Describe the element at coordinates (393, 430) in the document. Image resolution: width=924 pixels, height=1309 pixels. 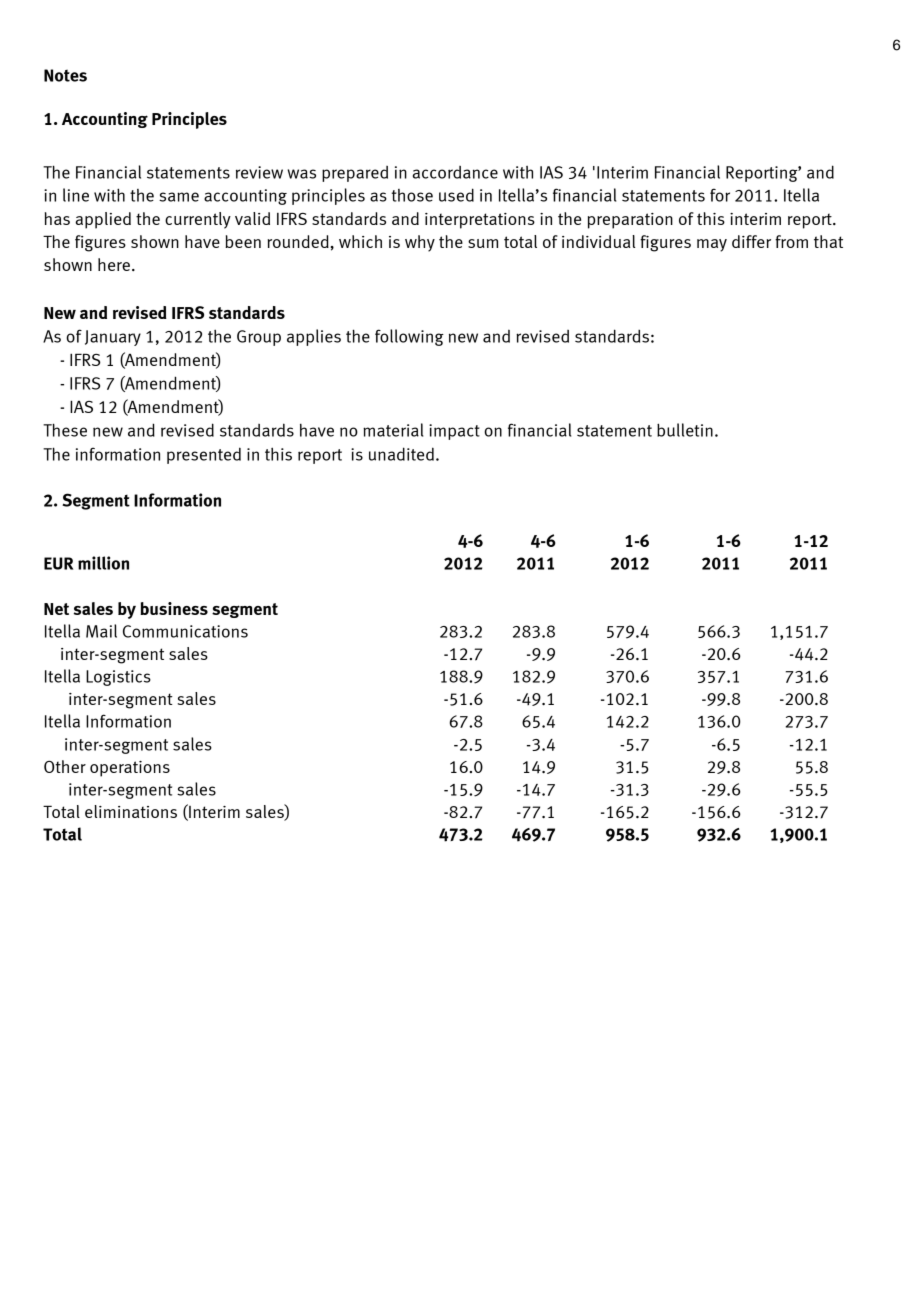
I see `material` at that location.
